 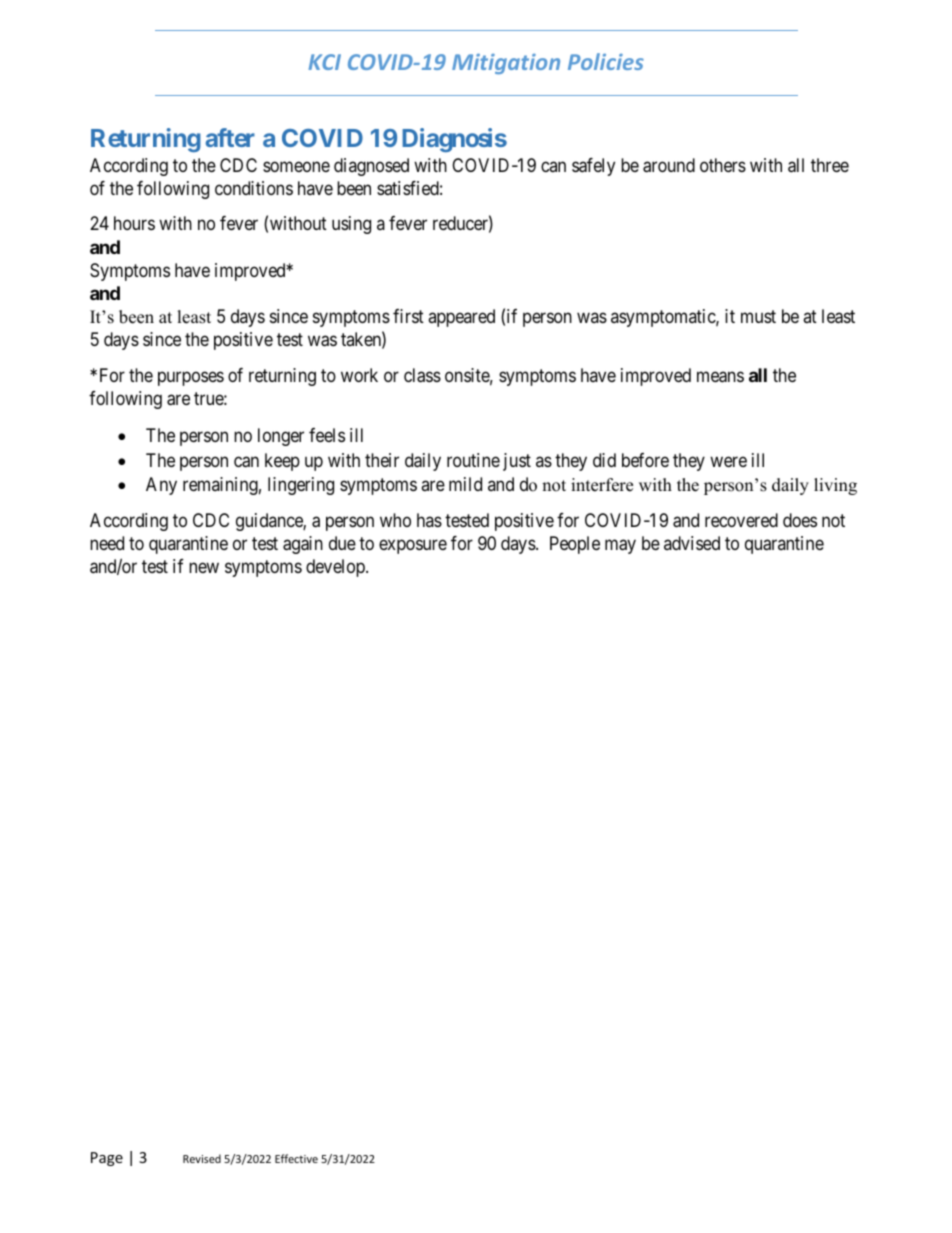 What do you see at coordinates (204, 568) in the document?
I see `new` at bounding box center [204, 568].
